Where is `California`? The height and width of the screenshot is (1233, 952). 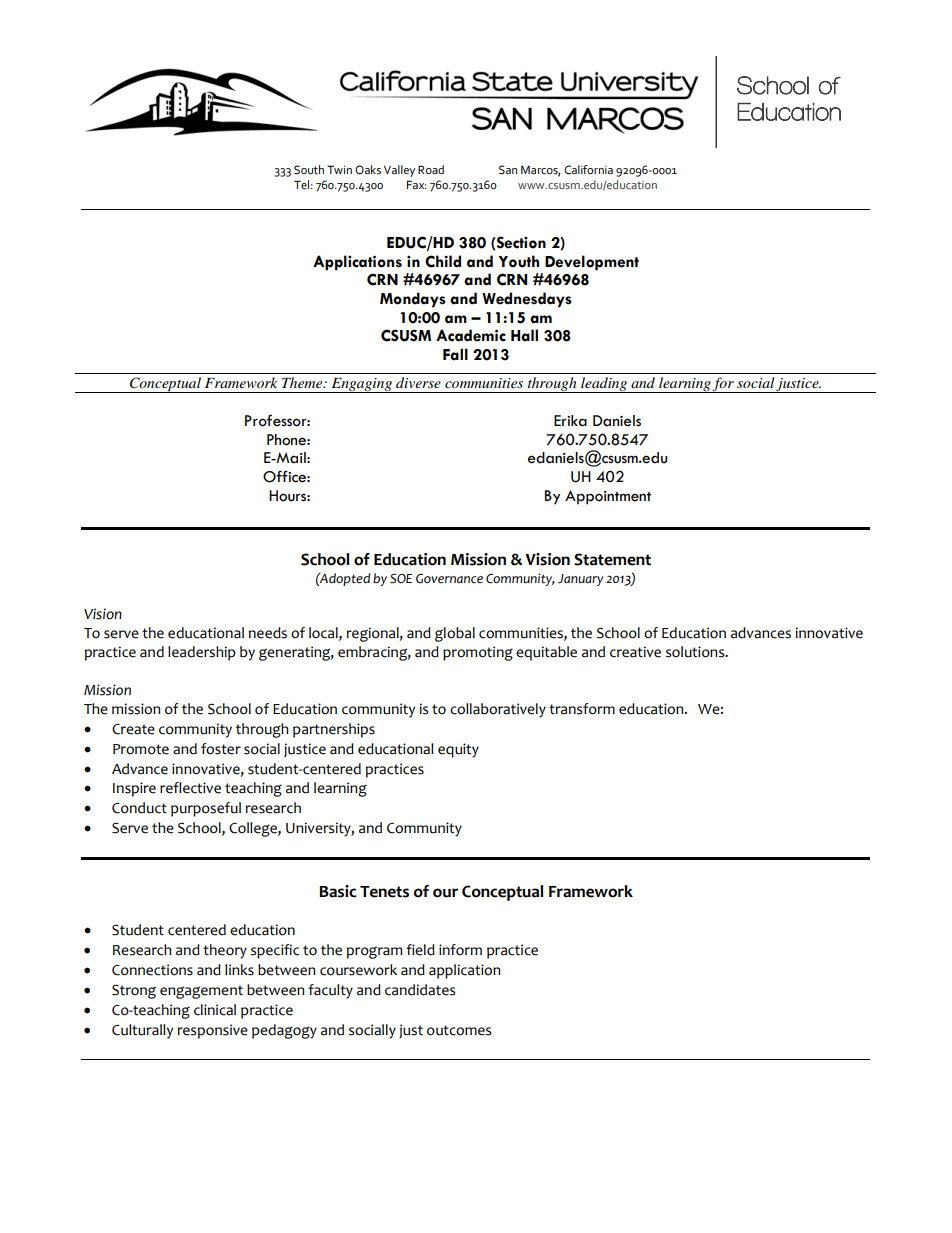 California is located at coordinates (588, 170).
